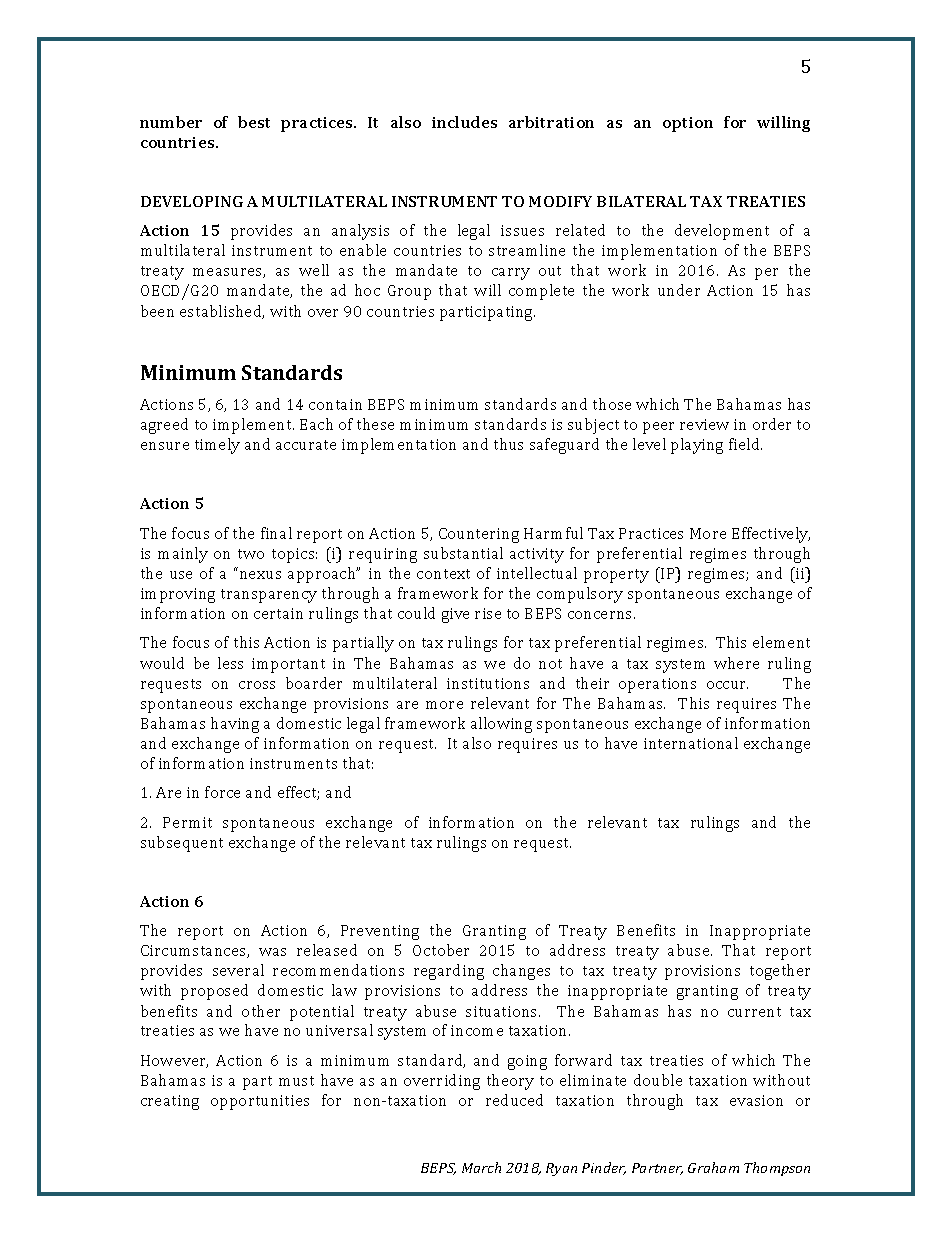 The image size is (952, 1233). Describe the element at coordinates (463, 553) in the document. I see `substantial` at that location.
